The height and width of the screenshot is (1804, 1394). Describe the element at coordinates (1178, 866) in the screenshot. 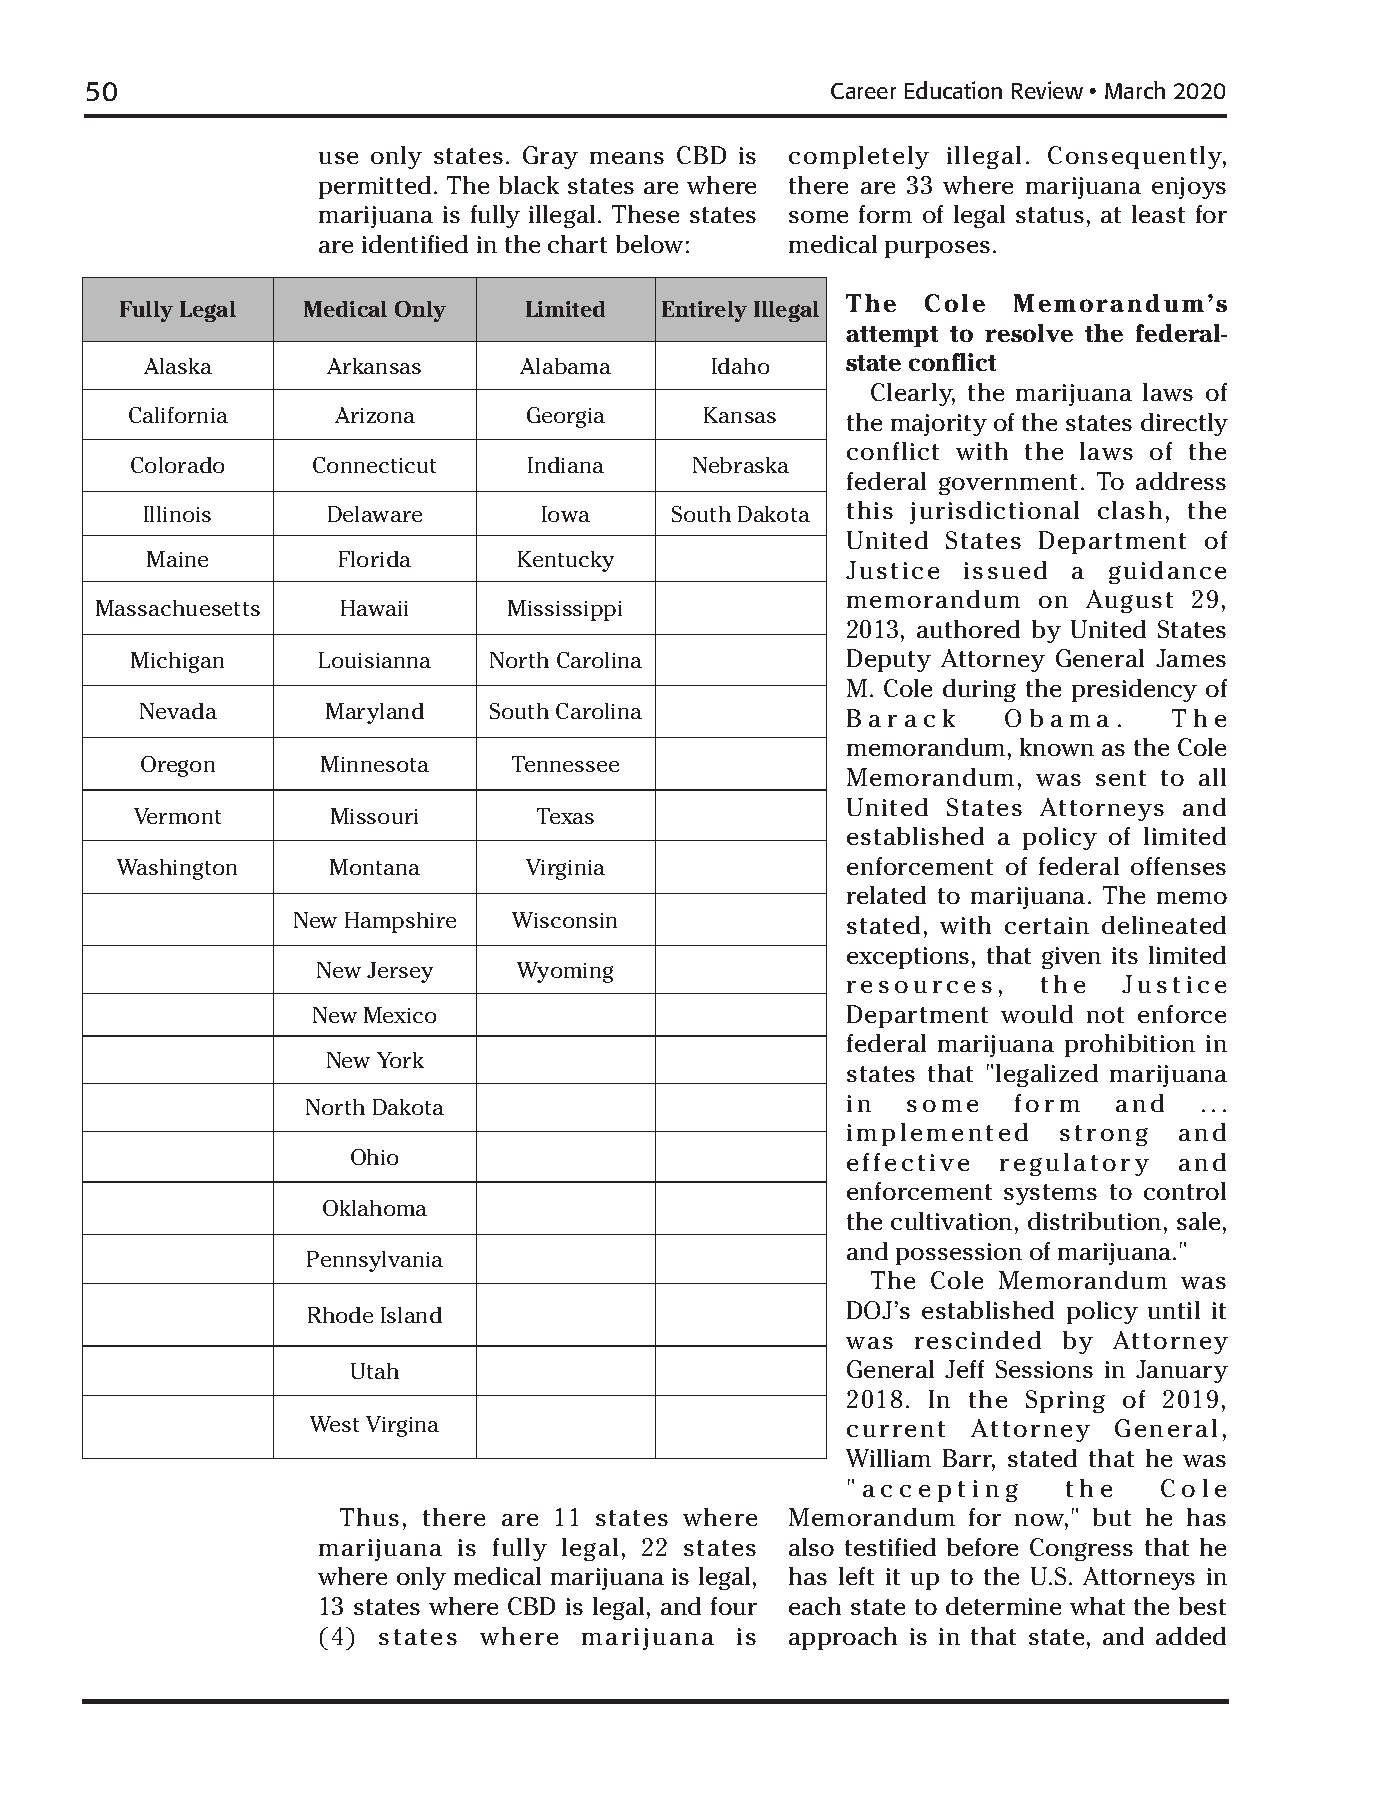

I see `offenses` at that location.
